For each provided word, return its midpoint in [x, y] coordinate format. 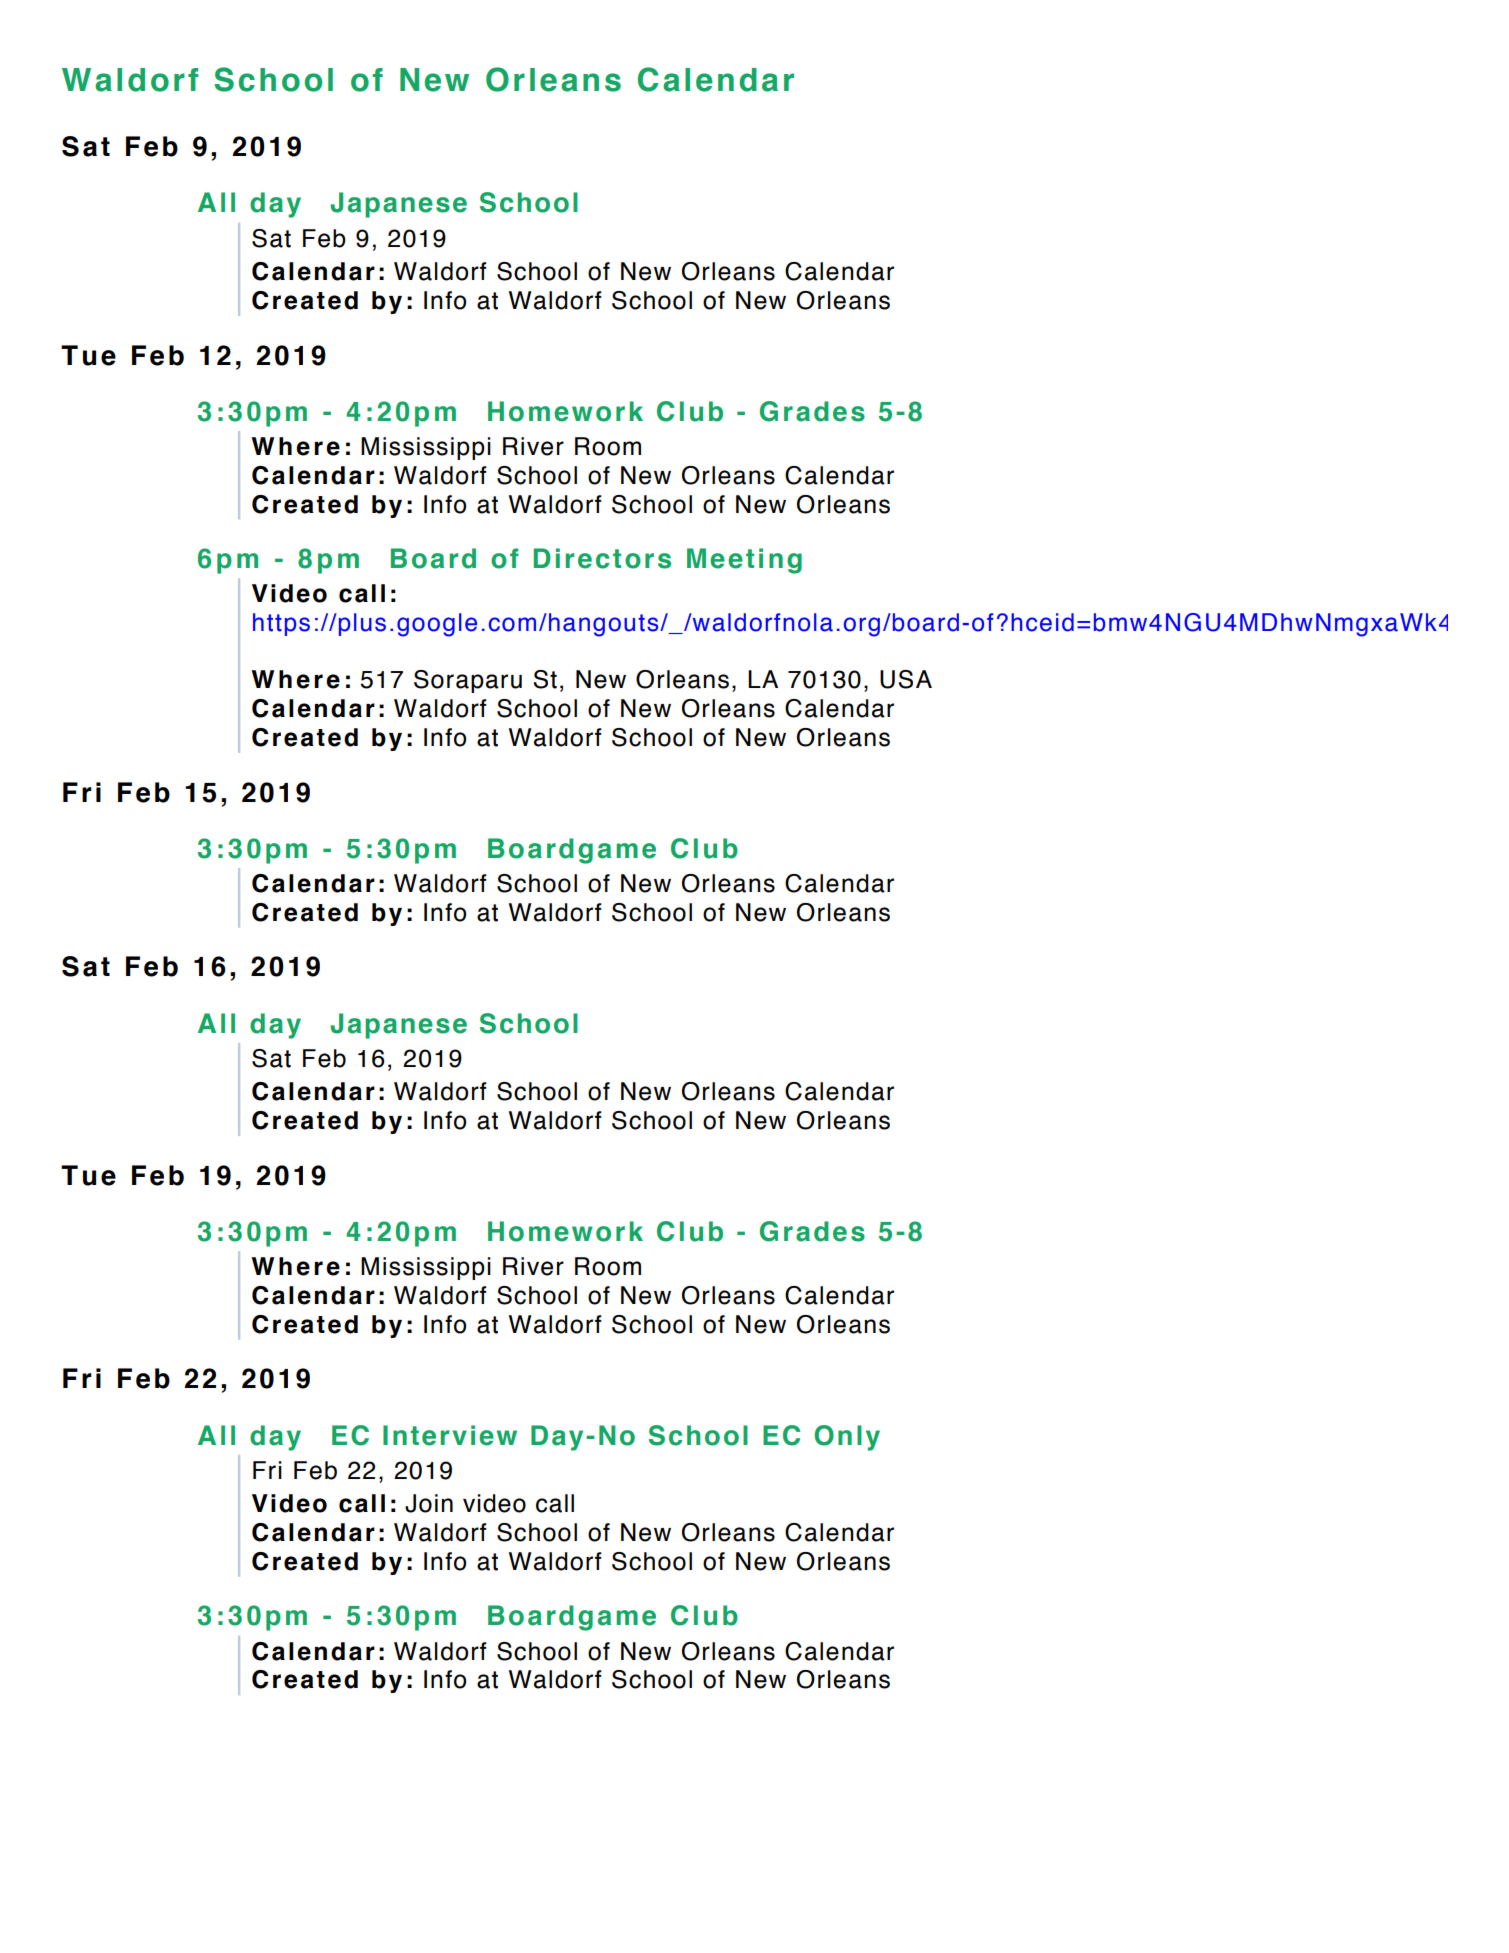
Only [847, 1438]
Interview [450, 1435]
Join [429, 1503]
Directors [602, 558]
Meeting [744, 561]
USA [906, 679]
